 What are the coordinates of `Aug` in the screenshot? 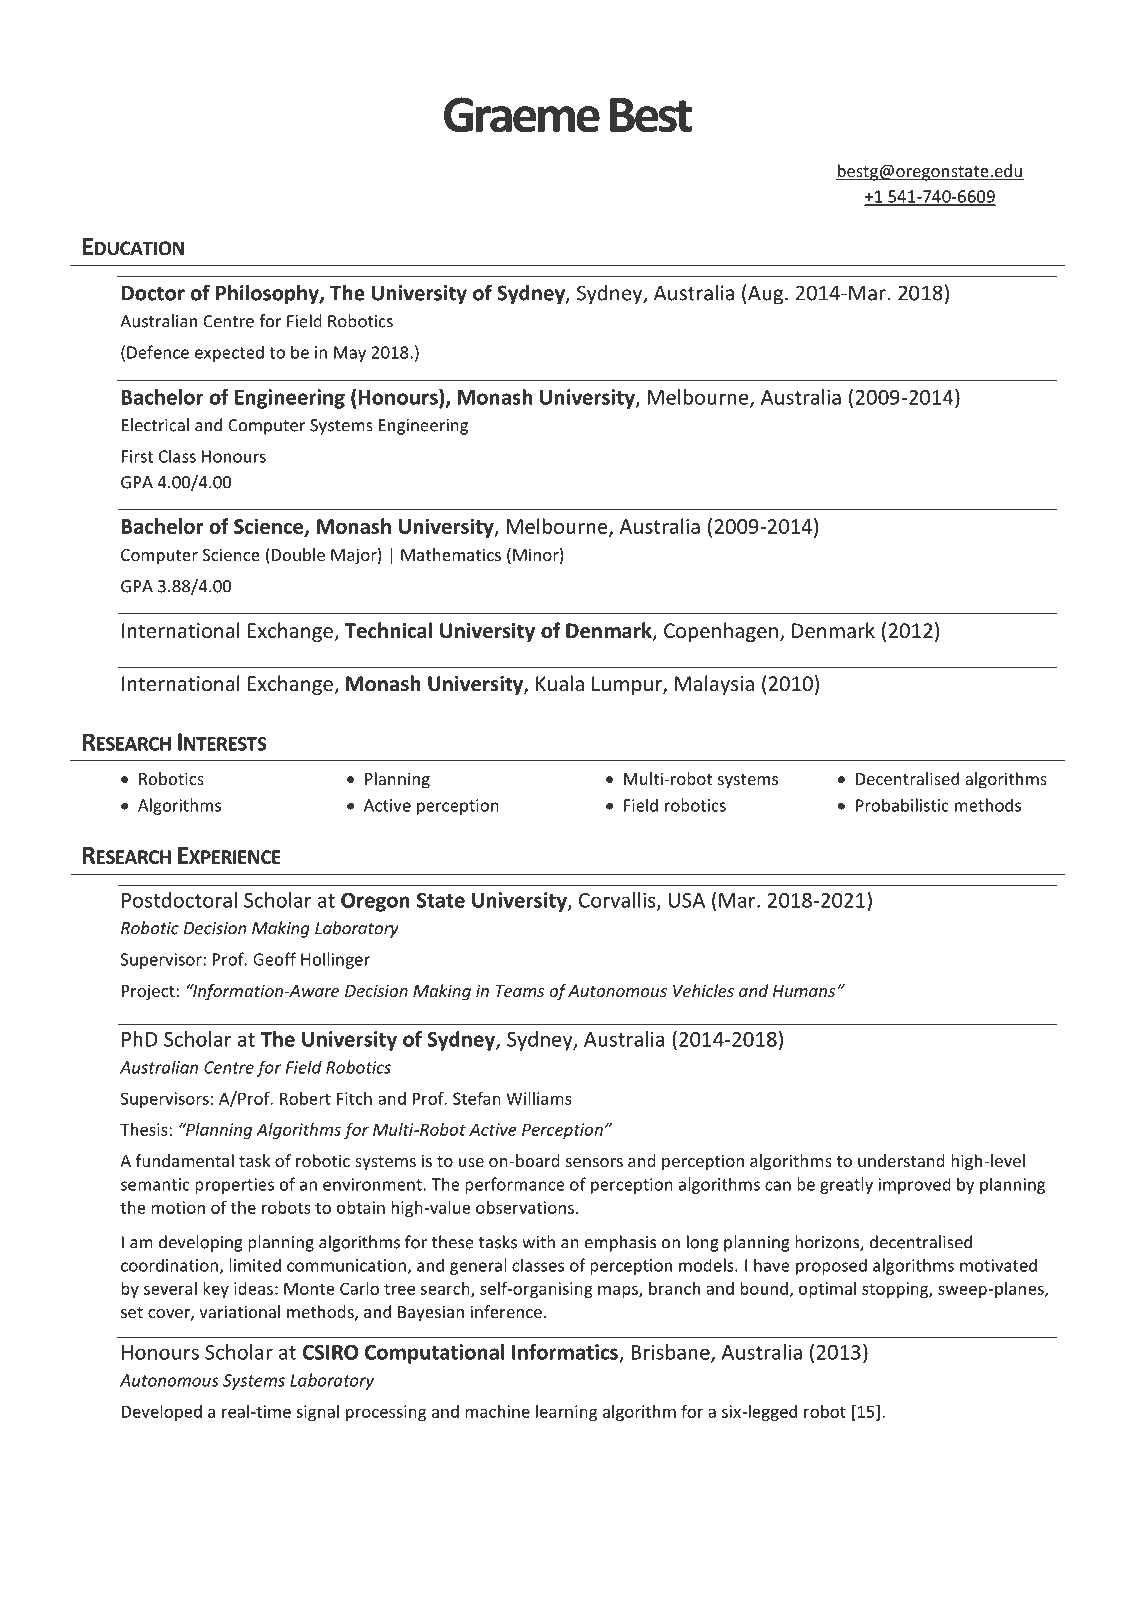 It's located at (767, 295).
